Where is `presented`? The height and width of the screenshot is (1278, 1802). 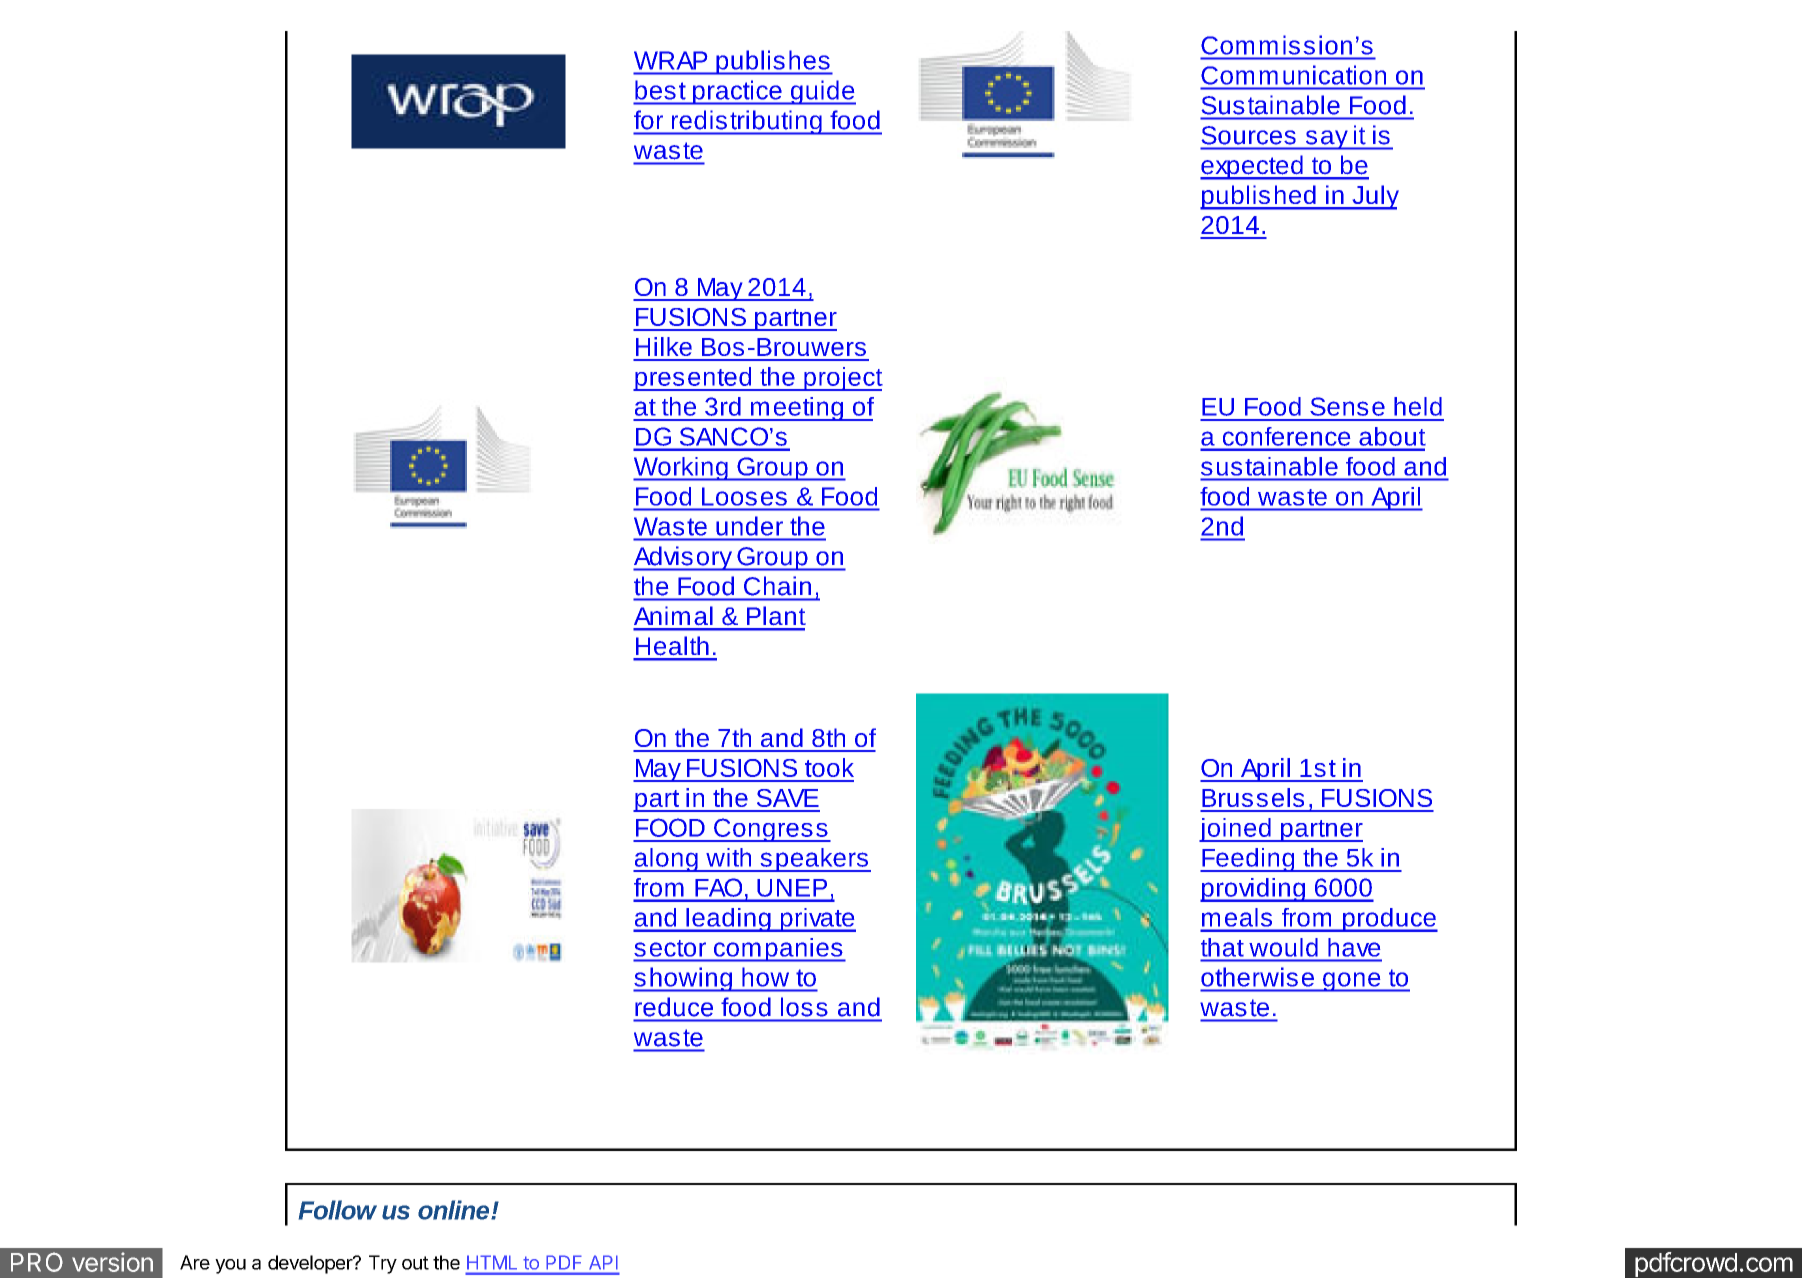 presented is located at coordinates (693, 379).
